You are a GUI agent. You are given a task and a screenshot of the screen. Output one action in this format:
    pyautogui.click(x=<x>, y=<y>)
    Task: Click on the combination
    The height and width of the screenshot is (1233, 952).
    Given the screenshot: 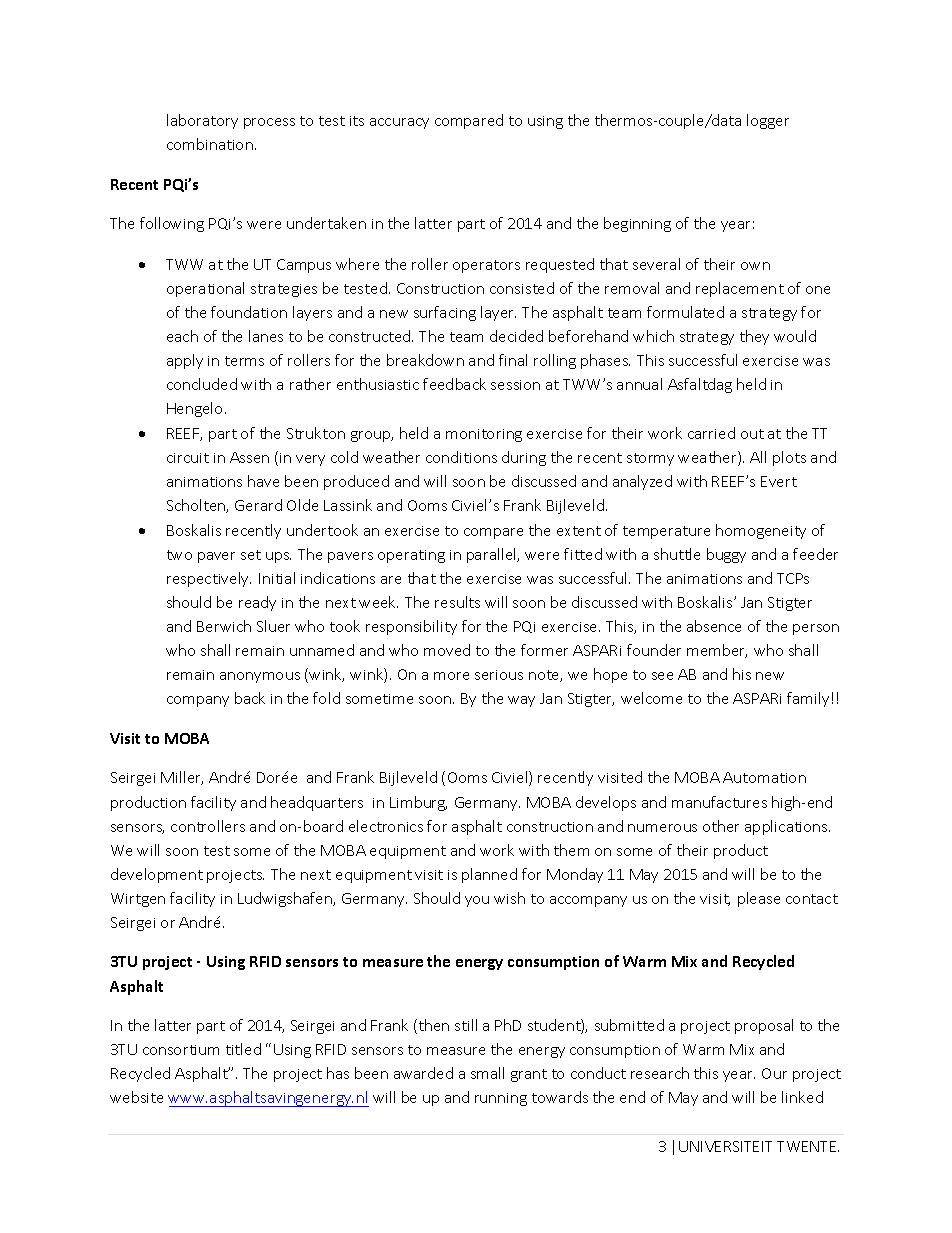 What is the action you would take?
    pyautogui.click(x=210, y=144)
